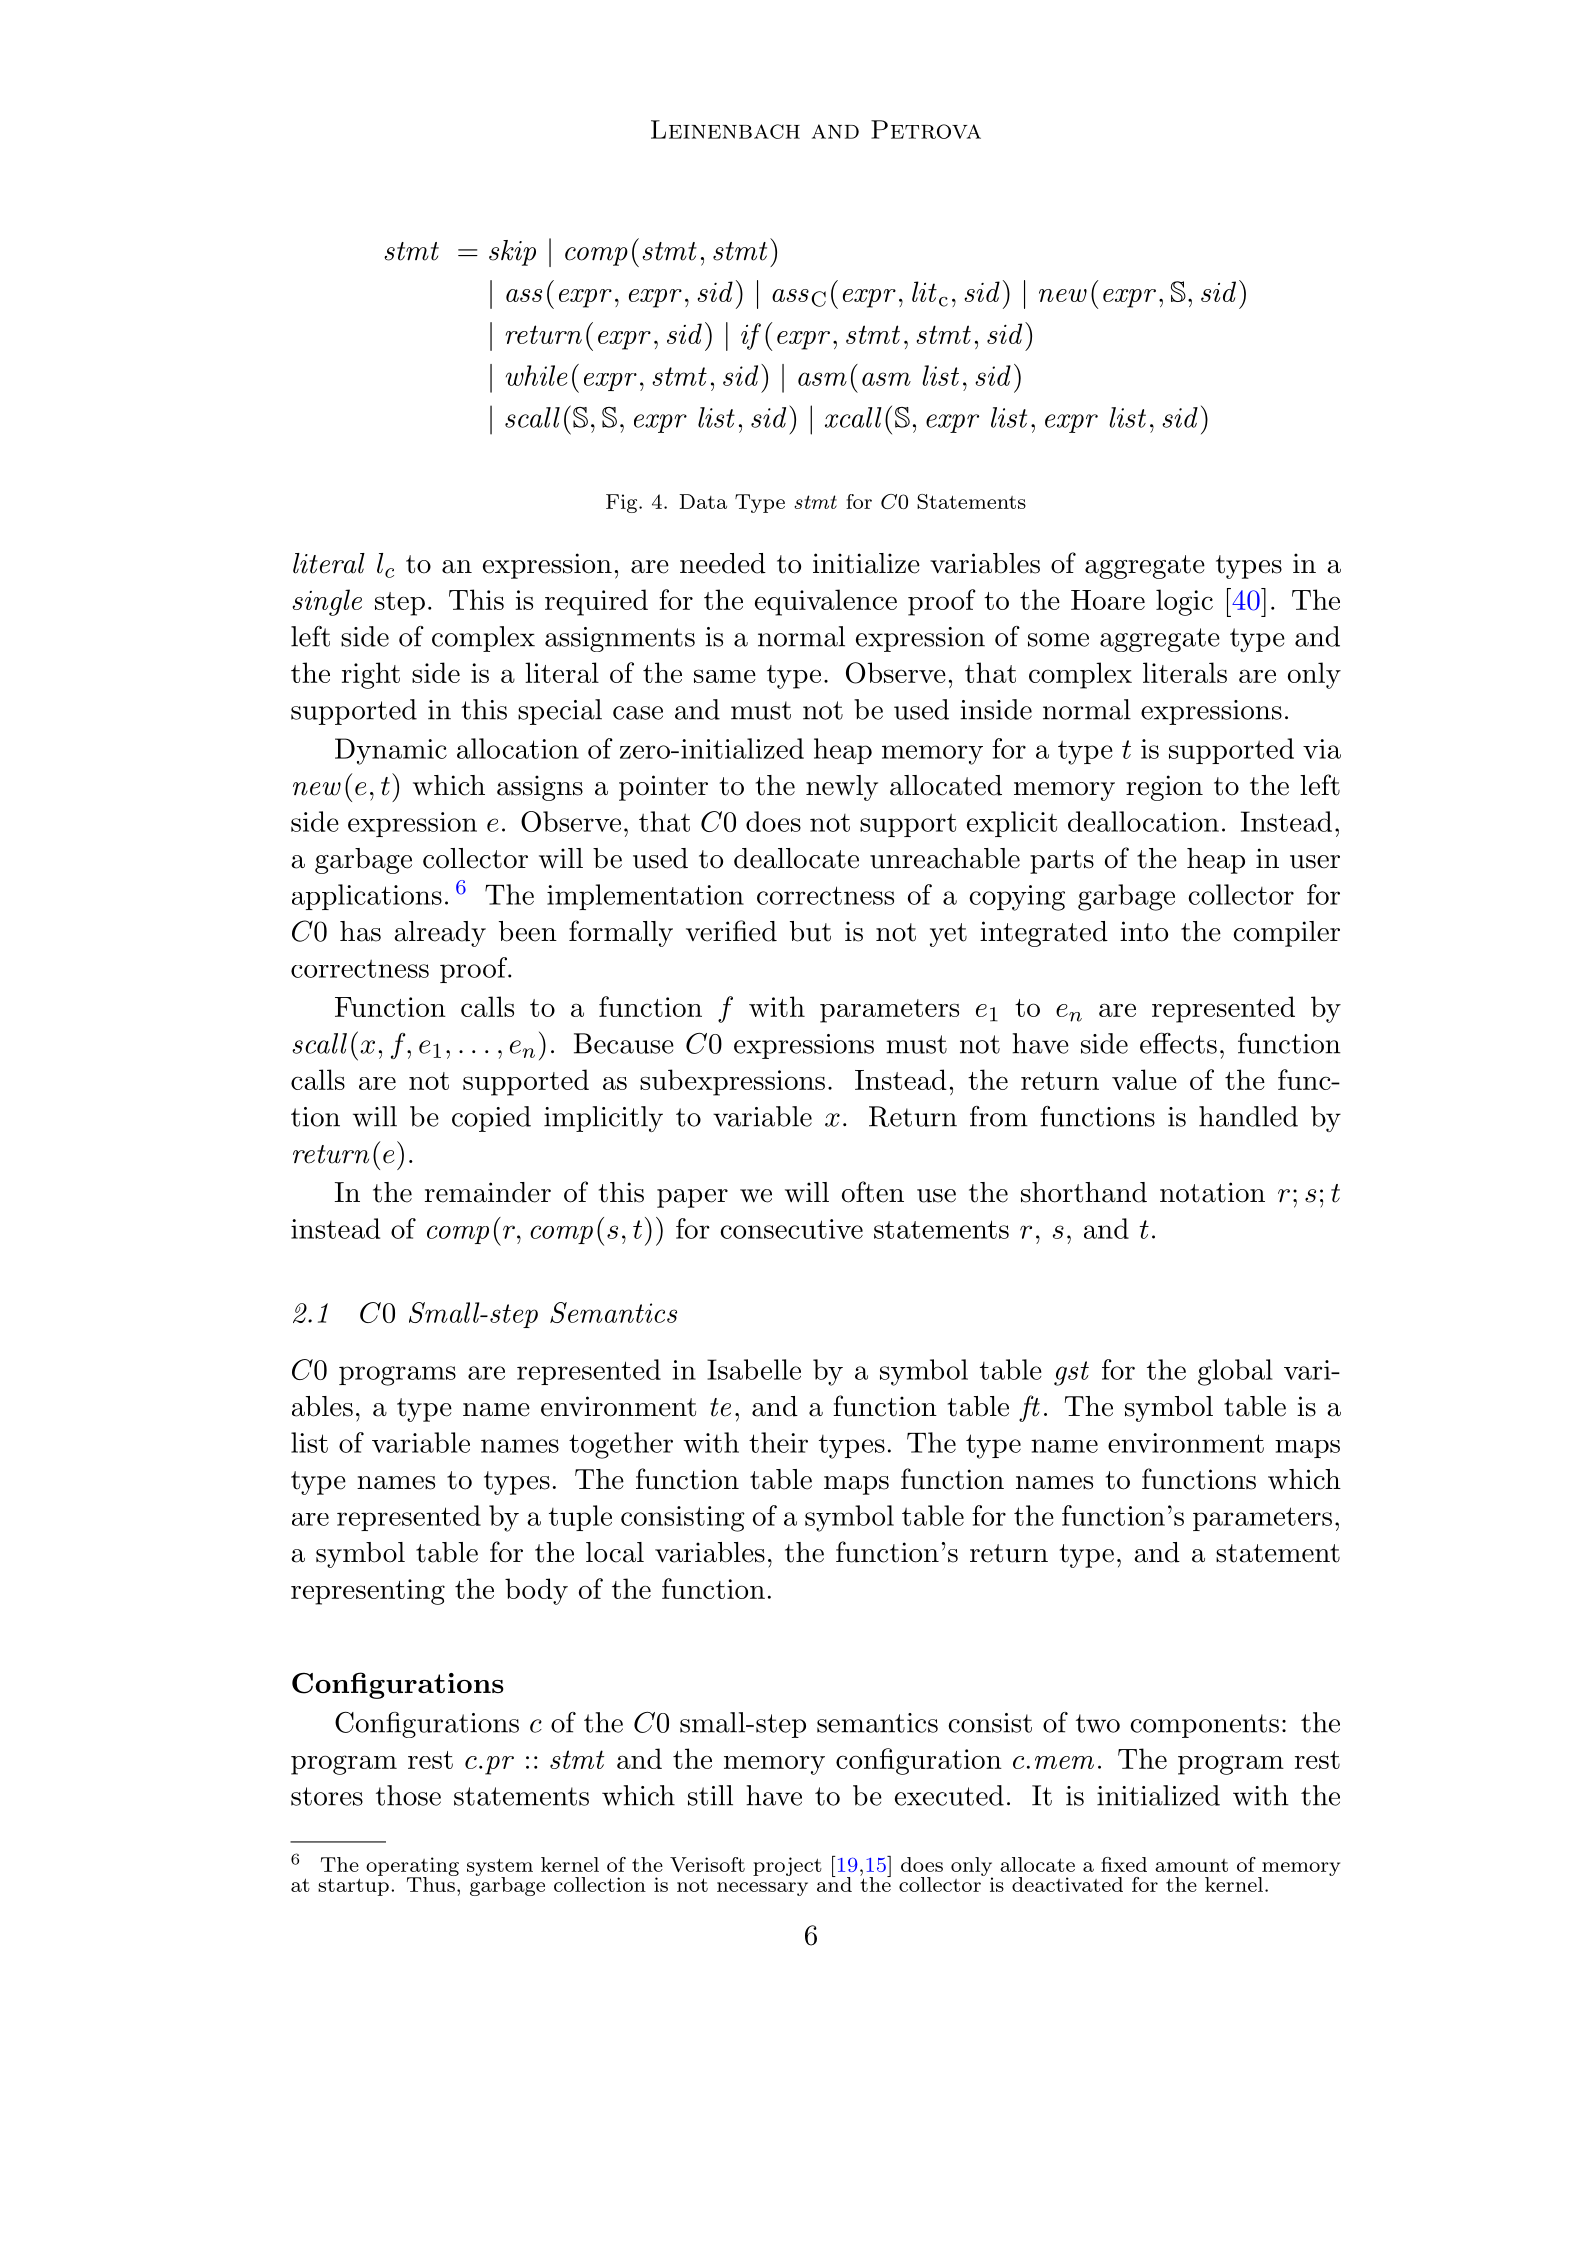 The width and height of the screenshot is (1585, 2241). What do you see at coordinates (440, 934) in the screenshot?
I see `already` at bounding box center [440, 934].
